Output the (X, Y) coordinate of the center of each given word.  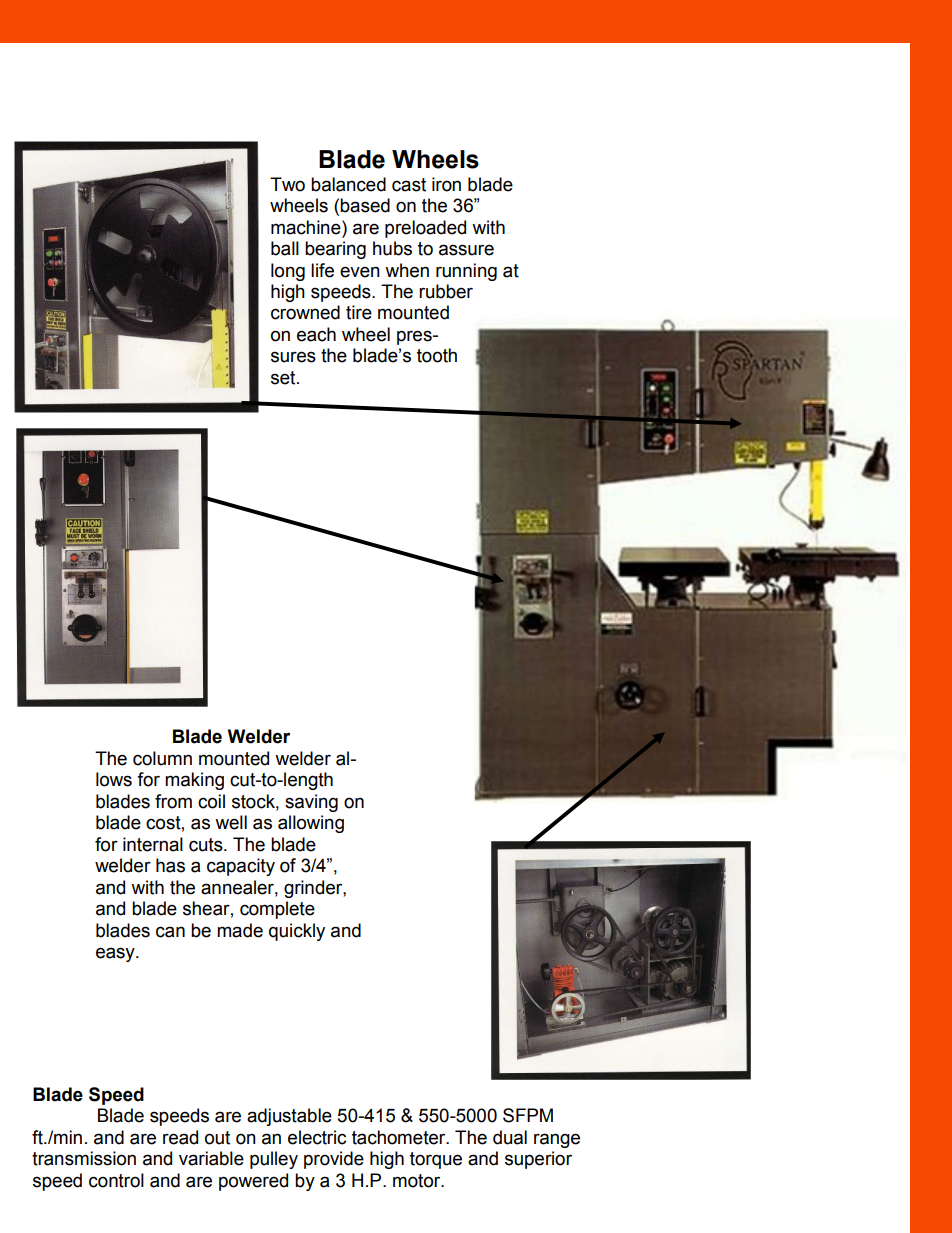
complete (277, 910)
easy (116, 954)
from (173, 801)
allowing (311, 824)
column (162, 758)
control (116, 1180)
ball (285, 248)
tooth (437, 355)
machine (307, 227)
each (316, 334)
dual (510, 1137)
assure (466, 250)
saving (311, 803)
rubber (446, 291)
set (284, 378)
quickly (297, 932)
